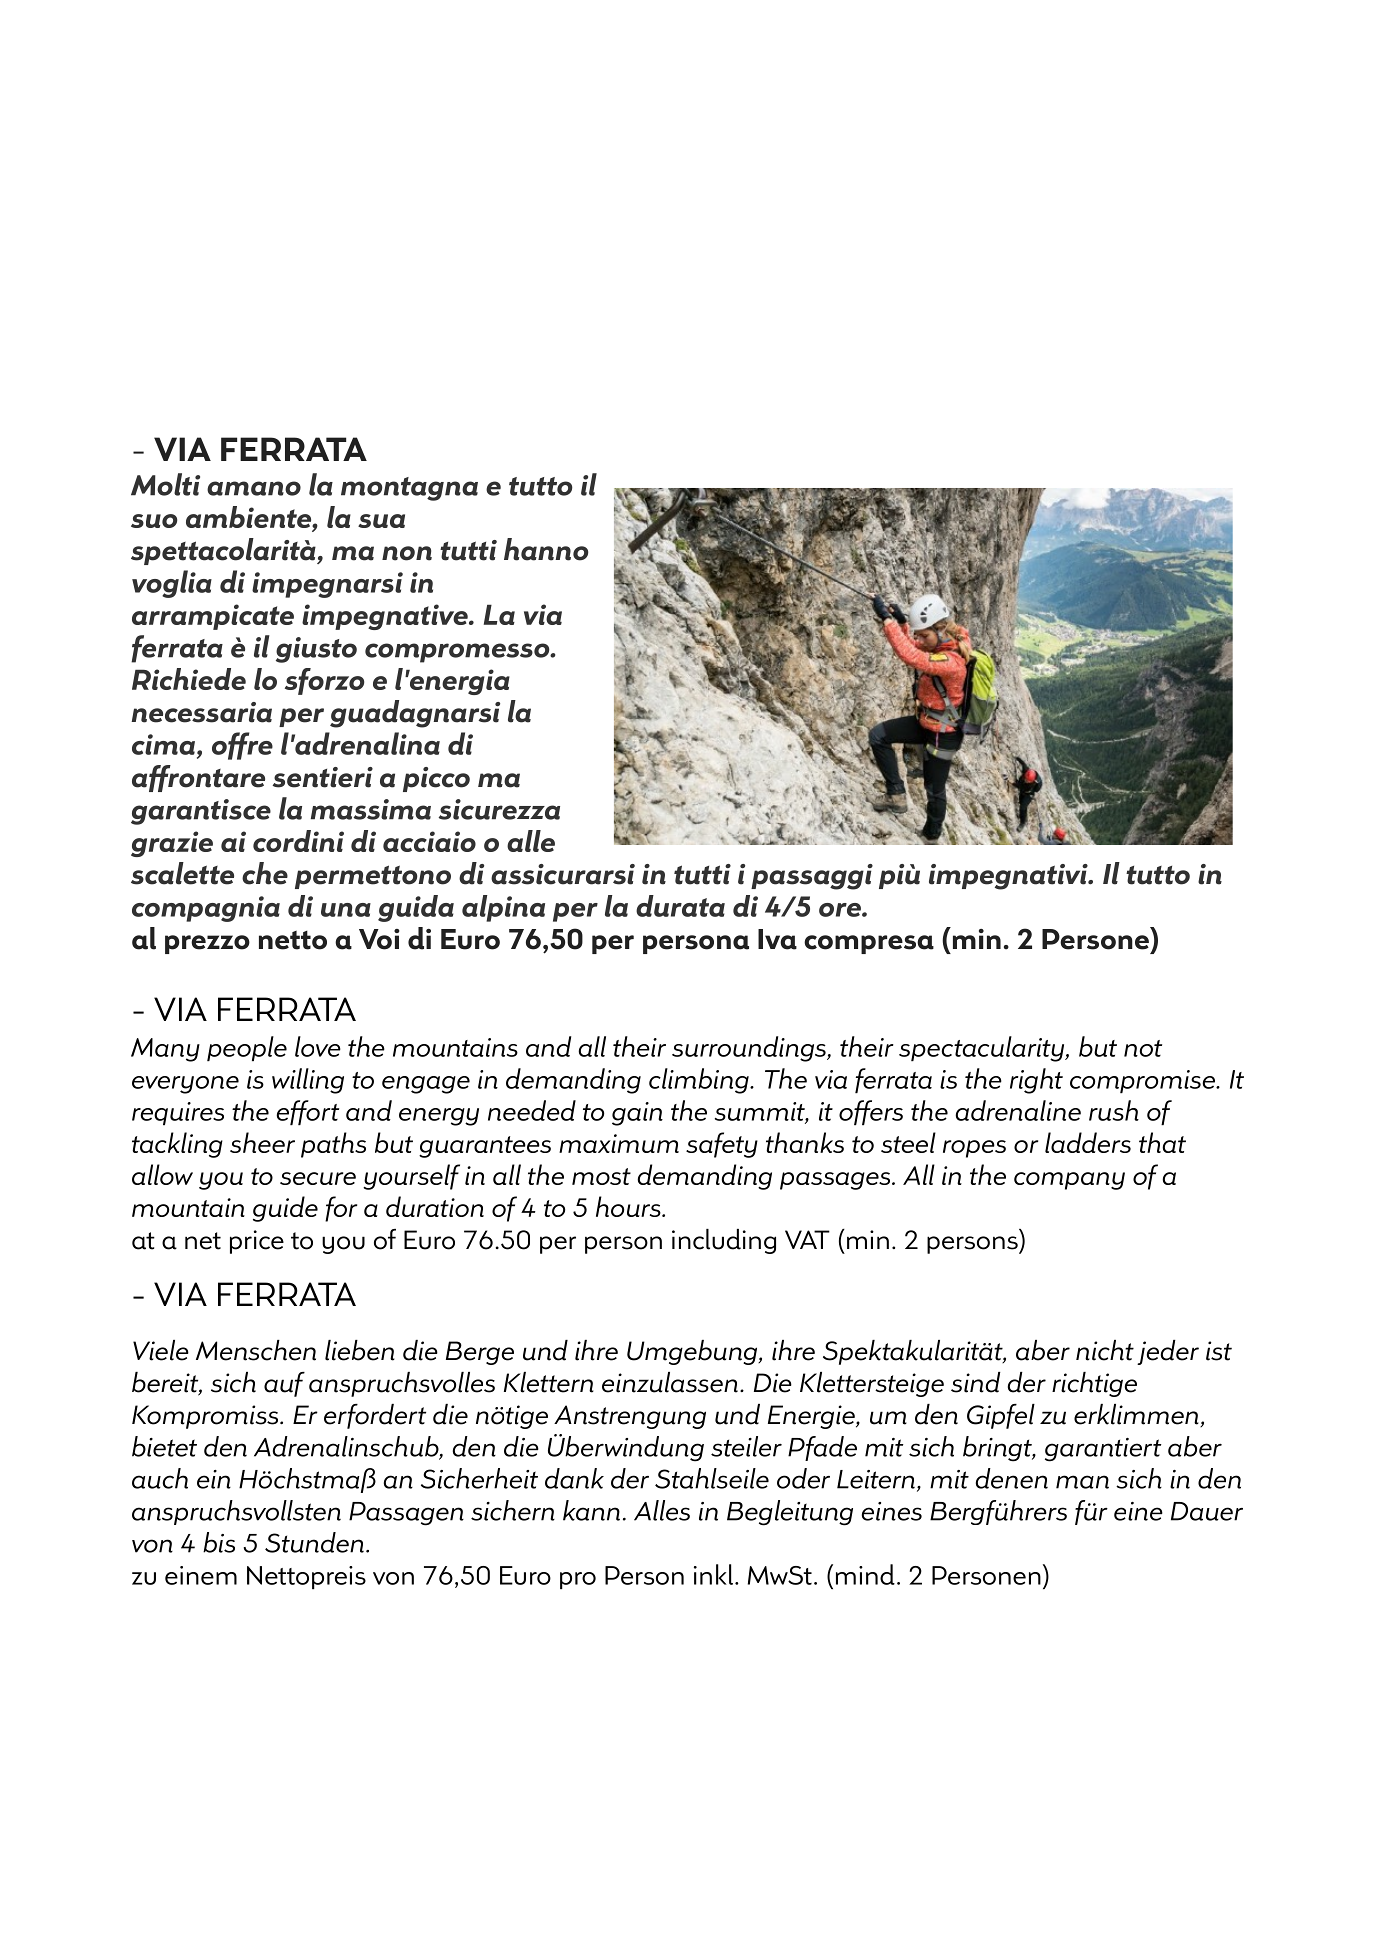 This document has height=1949, width=1377. What do you see at coordinates (1207, 1511) in the document?
I see `Dauer` at bounding box center [1207, 1511].
